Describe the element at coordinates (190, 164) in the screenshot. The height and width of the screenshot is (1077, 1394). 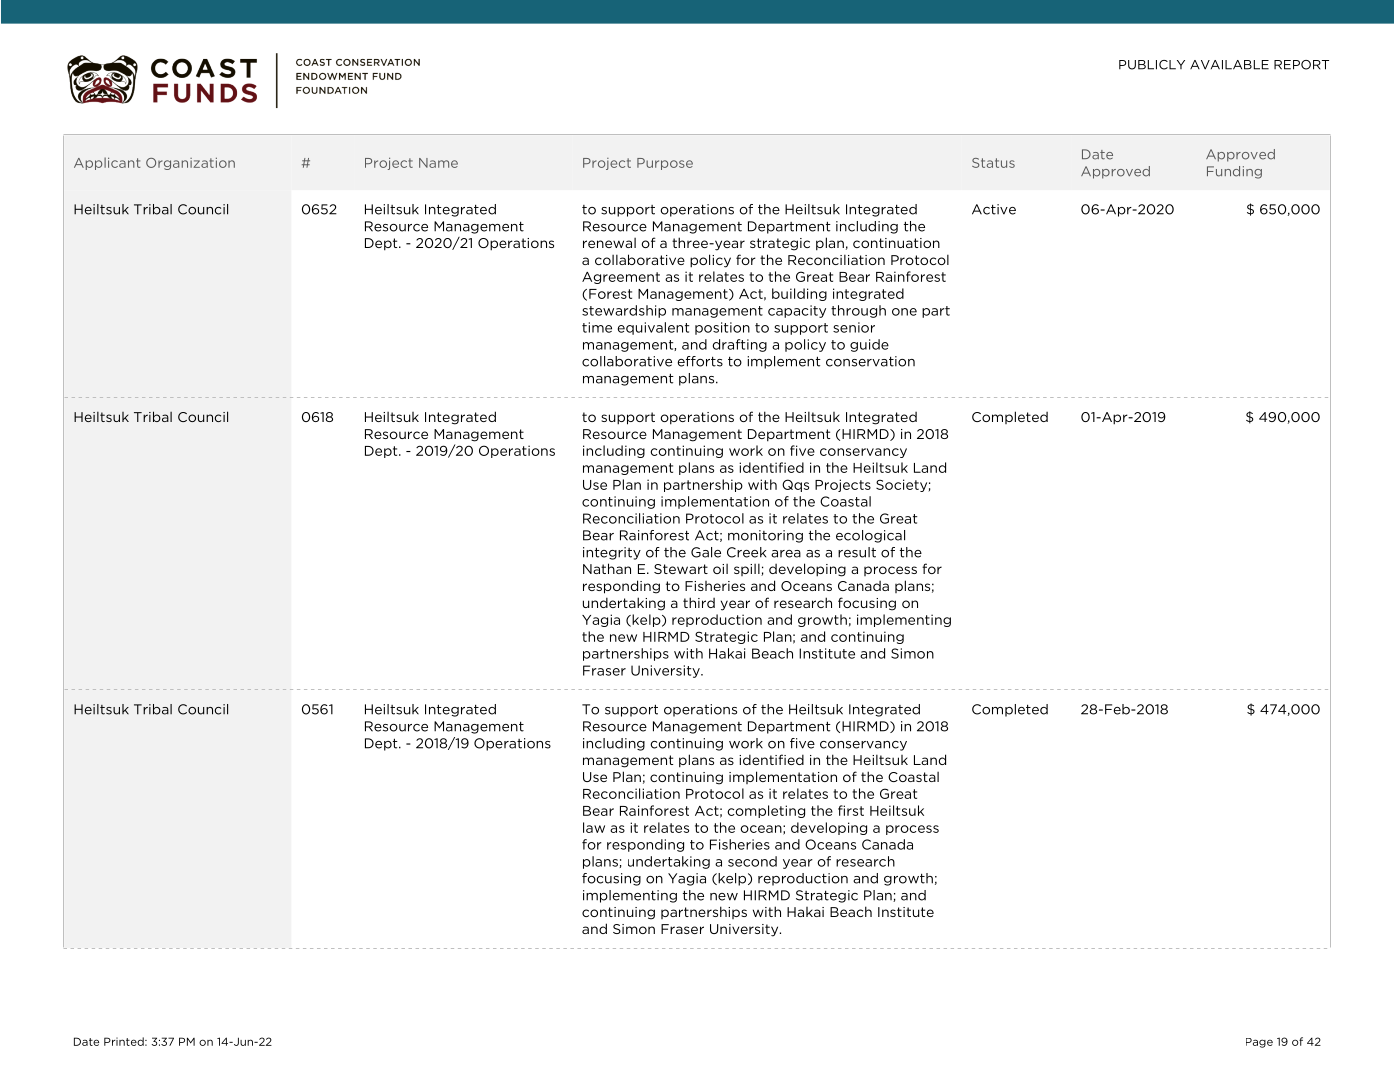
I see `Organization` at that location.
